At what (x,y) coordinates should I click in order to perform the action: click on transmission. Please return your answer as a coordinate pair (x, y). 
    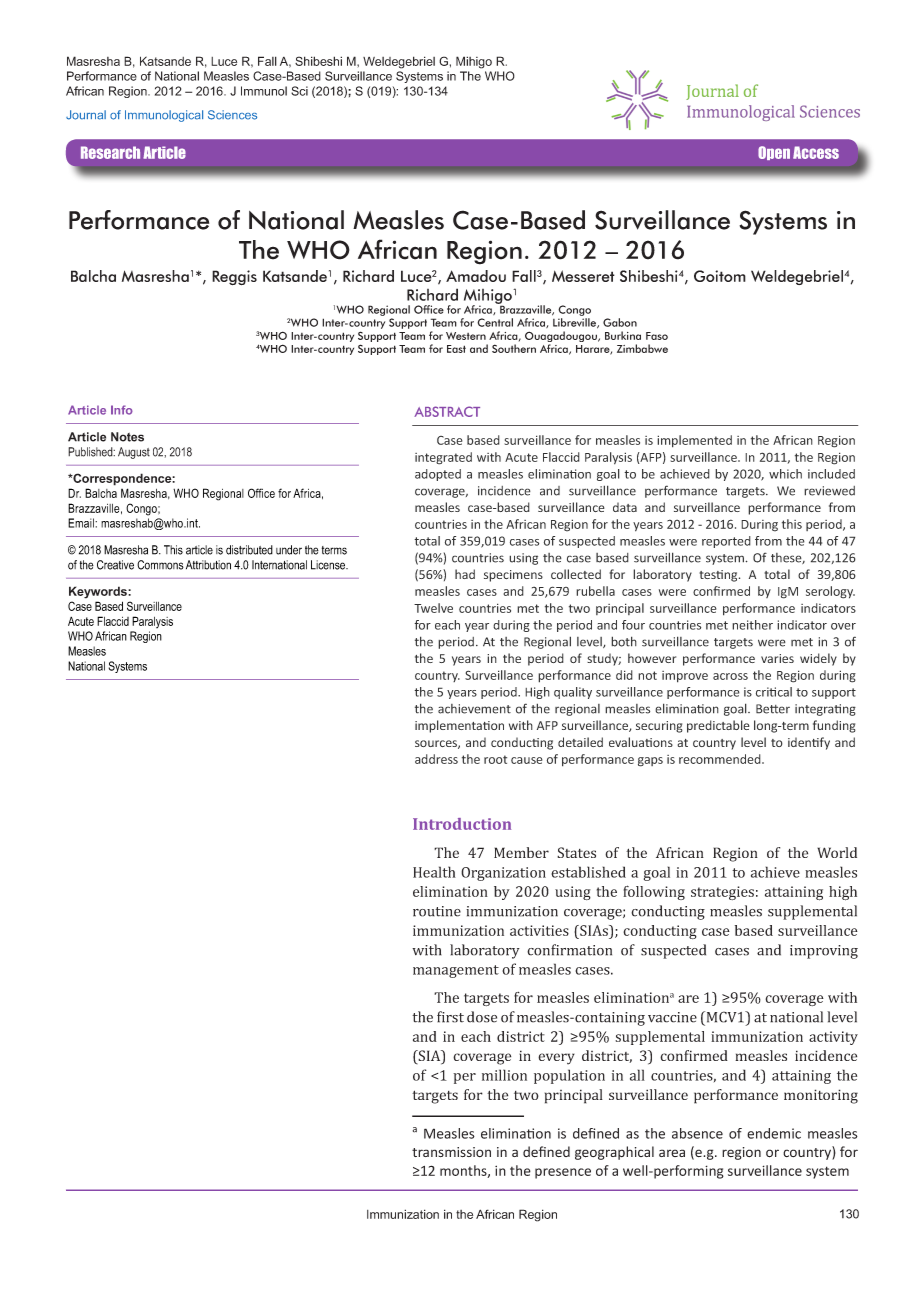
    Looking at the image, I should click on (451, 1152).
